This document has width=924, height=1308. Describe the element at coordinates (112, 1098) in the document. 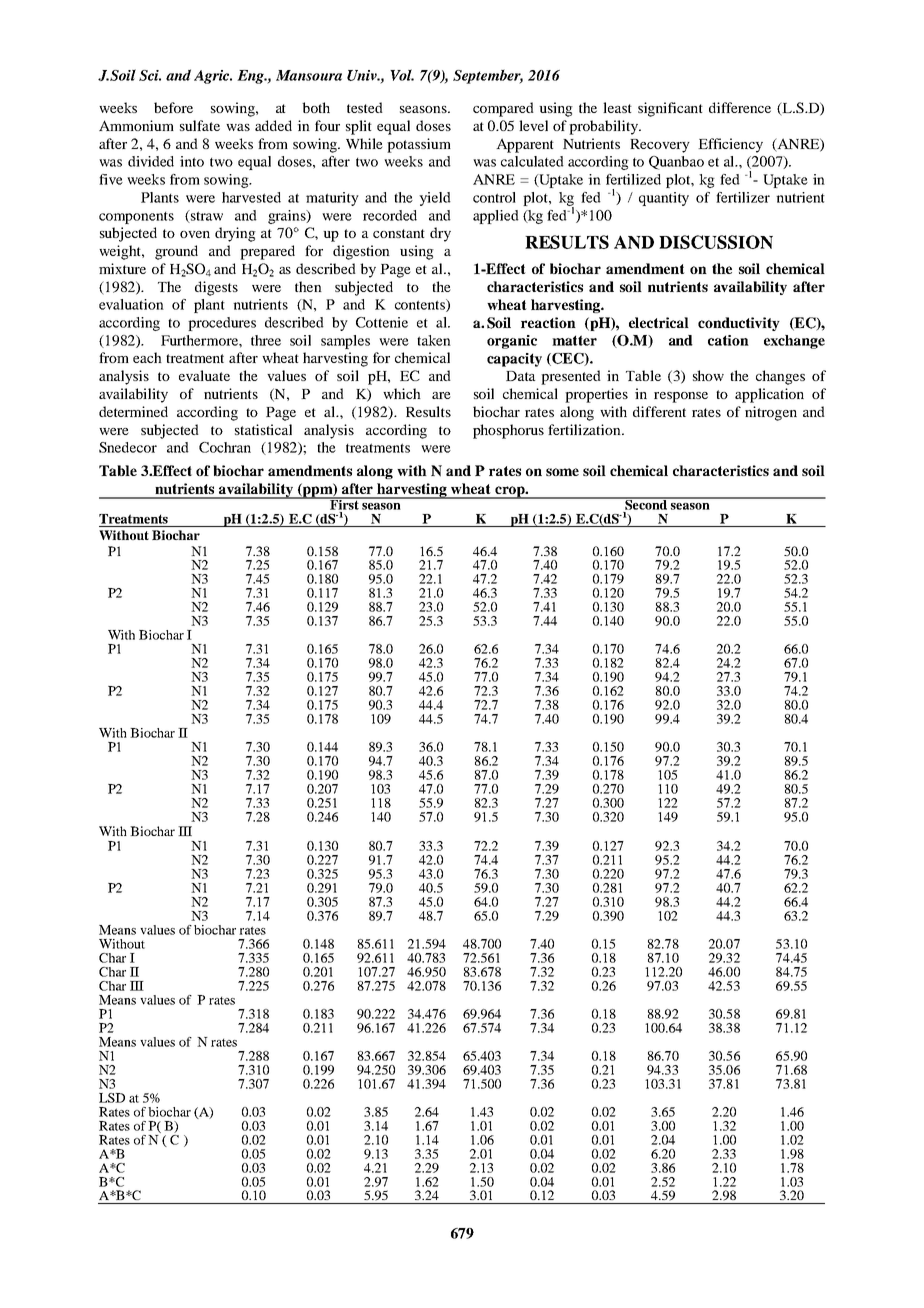

I see `LSD` at that location.
